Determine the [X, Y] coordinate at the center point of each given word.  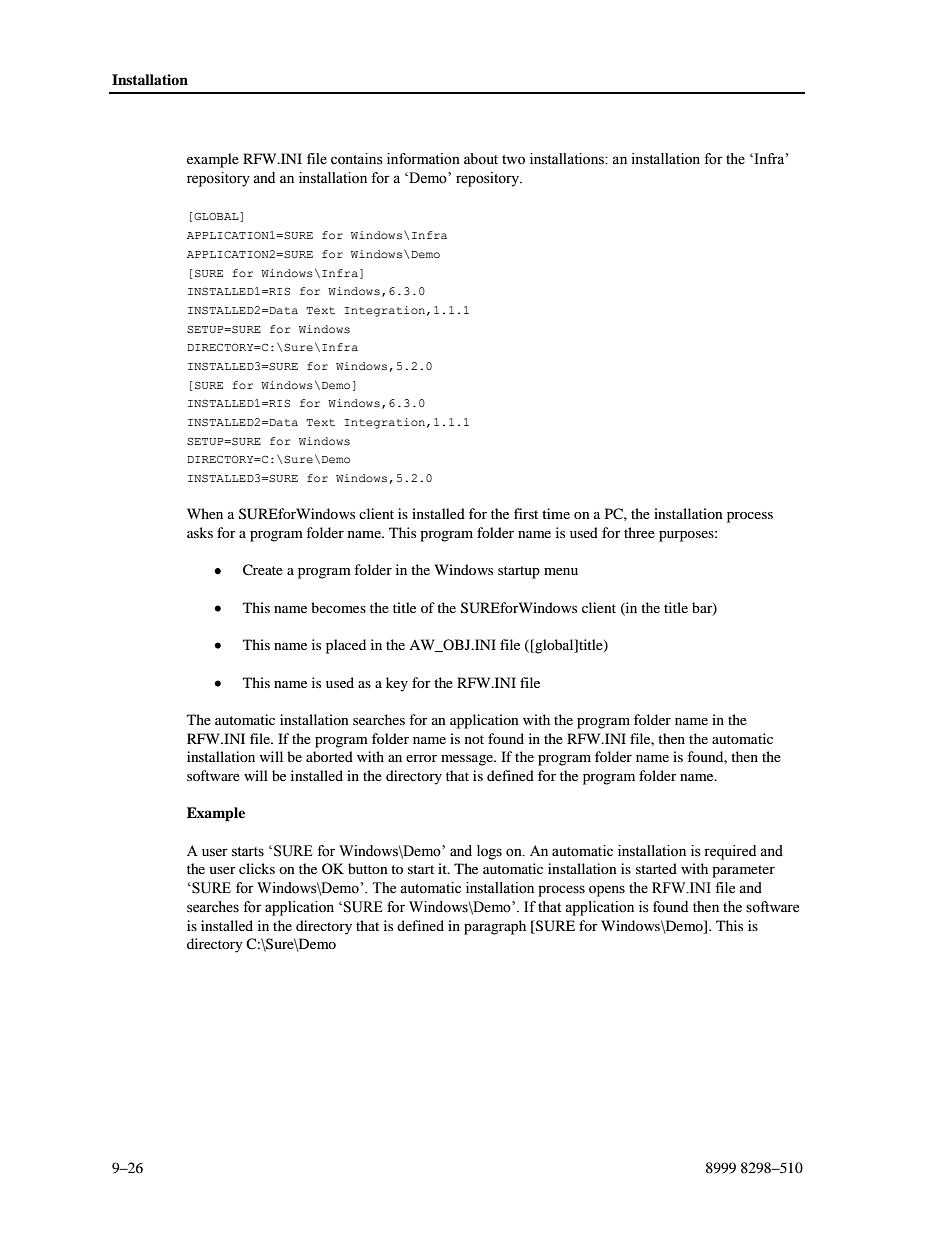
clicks [257, 868]
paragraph [495, 927]
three [639, 532]
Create [263, 570]
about [481, 159]
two [513, 160]
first [526, 513]
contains [357, 159]
